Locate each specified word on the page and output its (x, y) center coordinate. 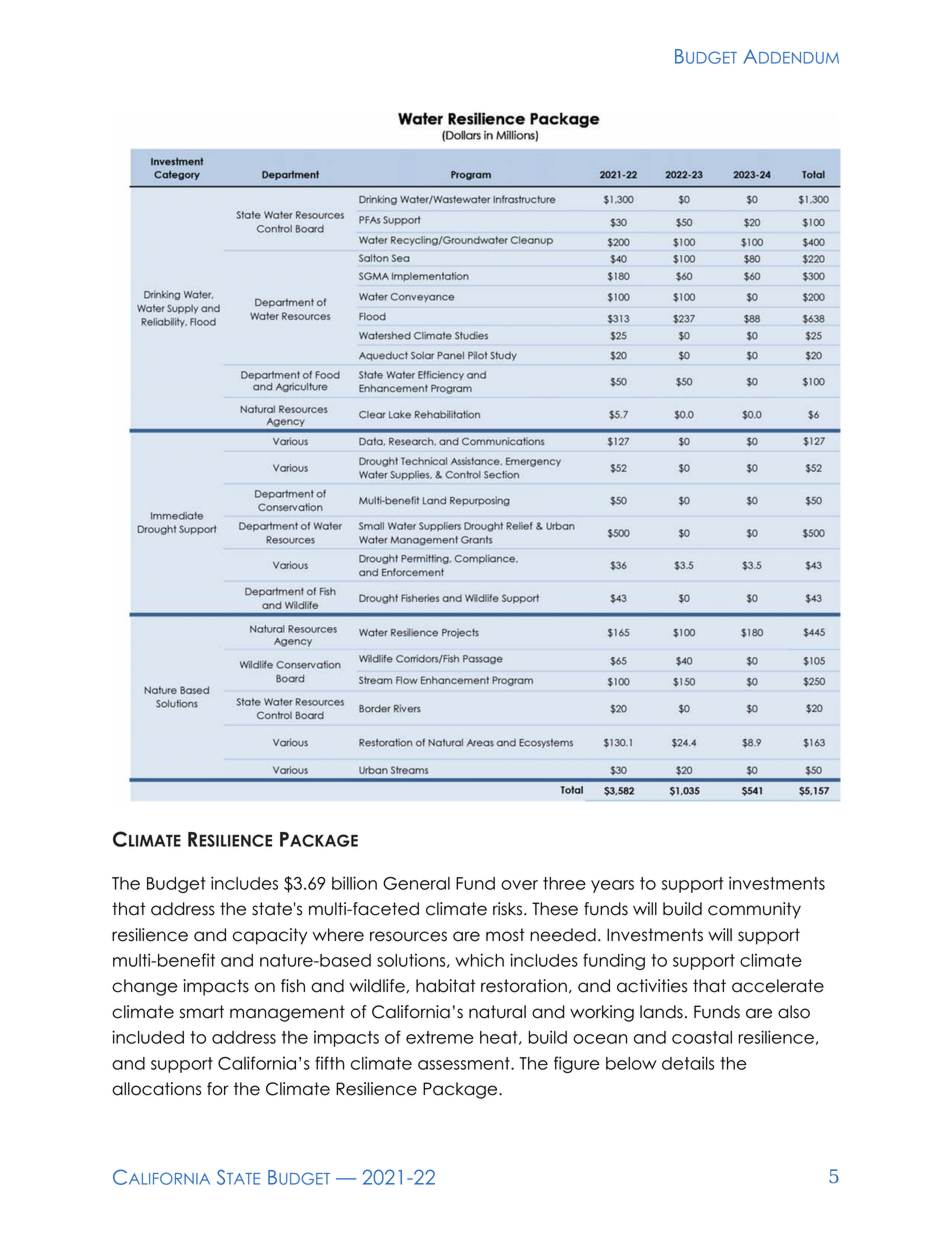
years (612, 886)
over (519, 885)
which (479, 960)
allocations (156, 1089)
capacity (270, 936)
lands (661, 1012)
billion (354, 883)
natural (497, 1012)
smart (202, 1012)
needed (563, 935)
